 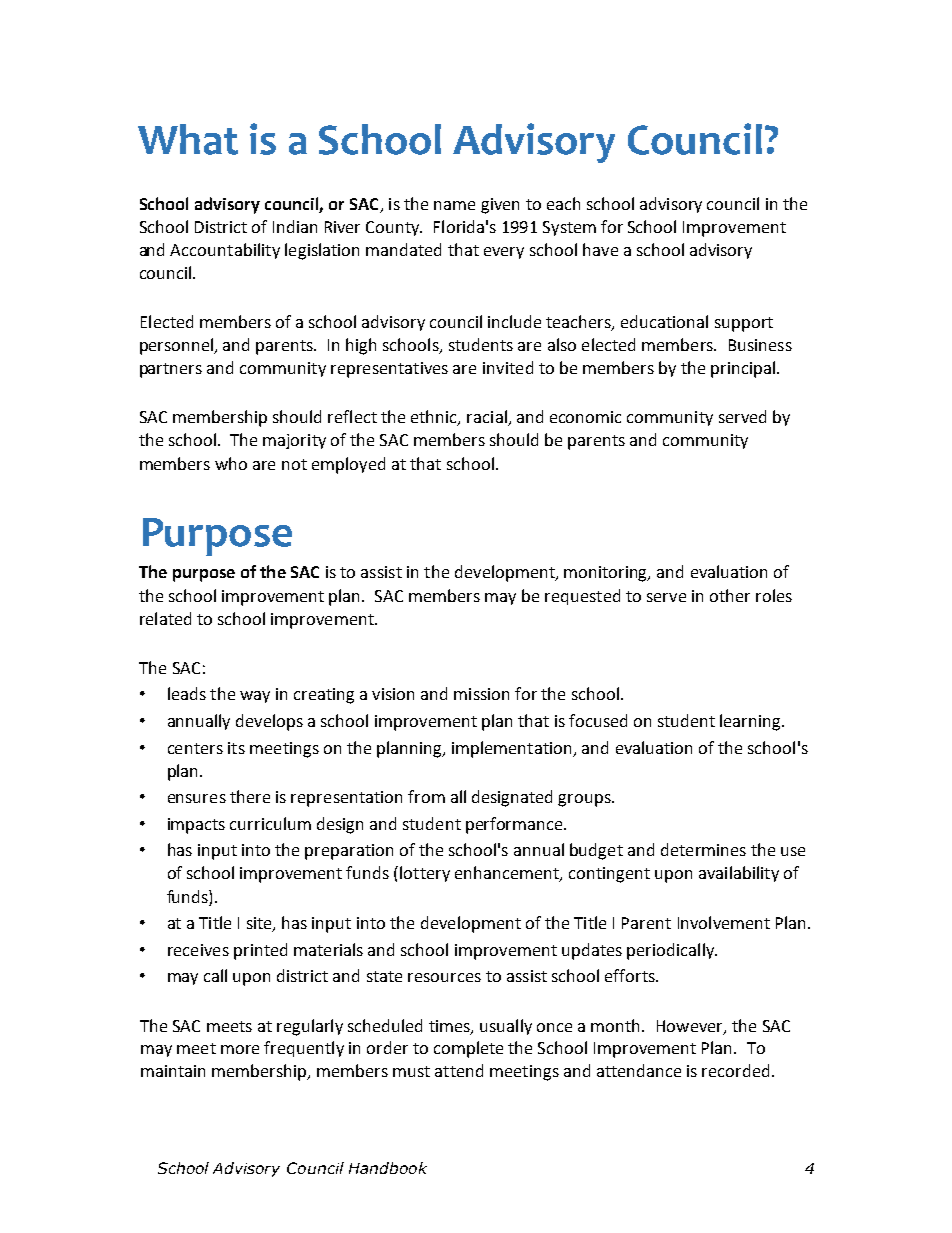 What do you see at coordinates (236, 748) in the screenshot?
I see `its` at bounding box center [236, 748].
